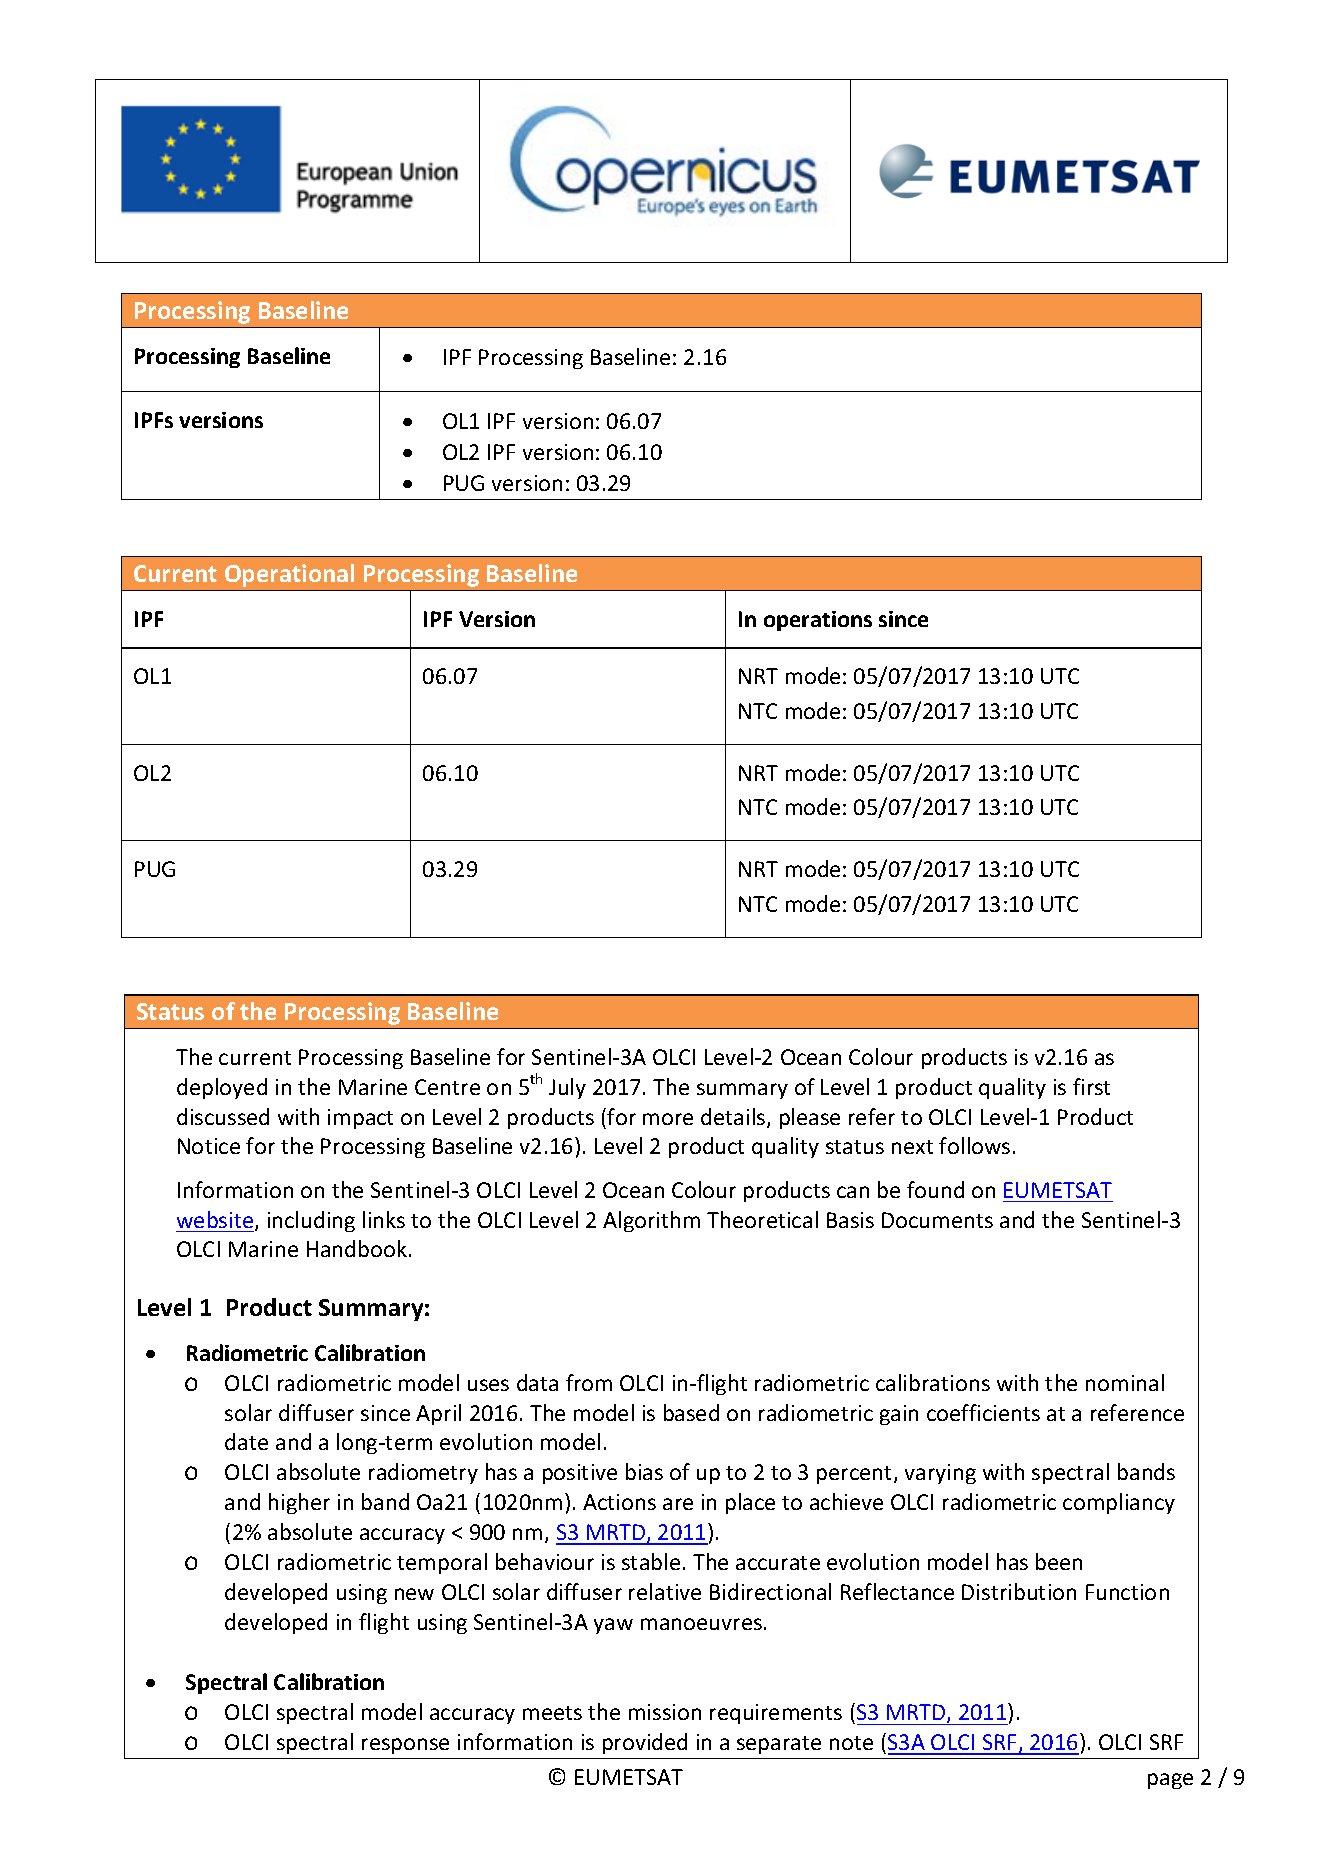 The width and height of the document is (1323, 1871). I want to click on operations, so click(818, 621).
